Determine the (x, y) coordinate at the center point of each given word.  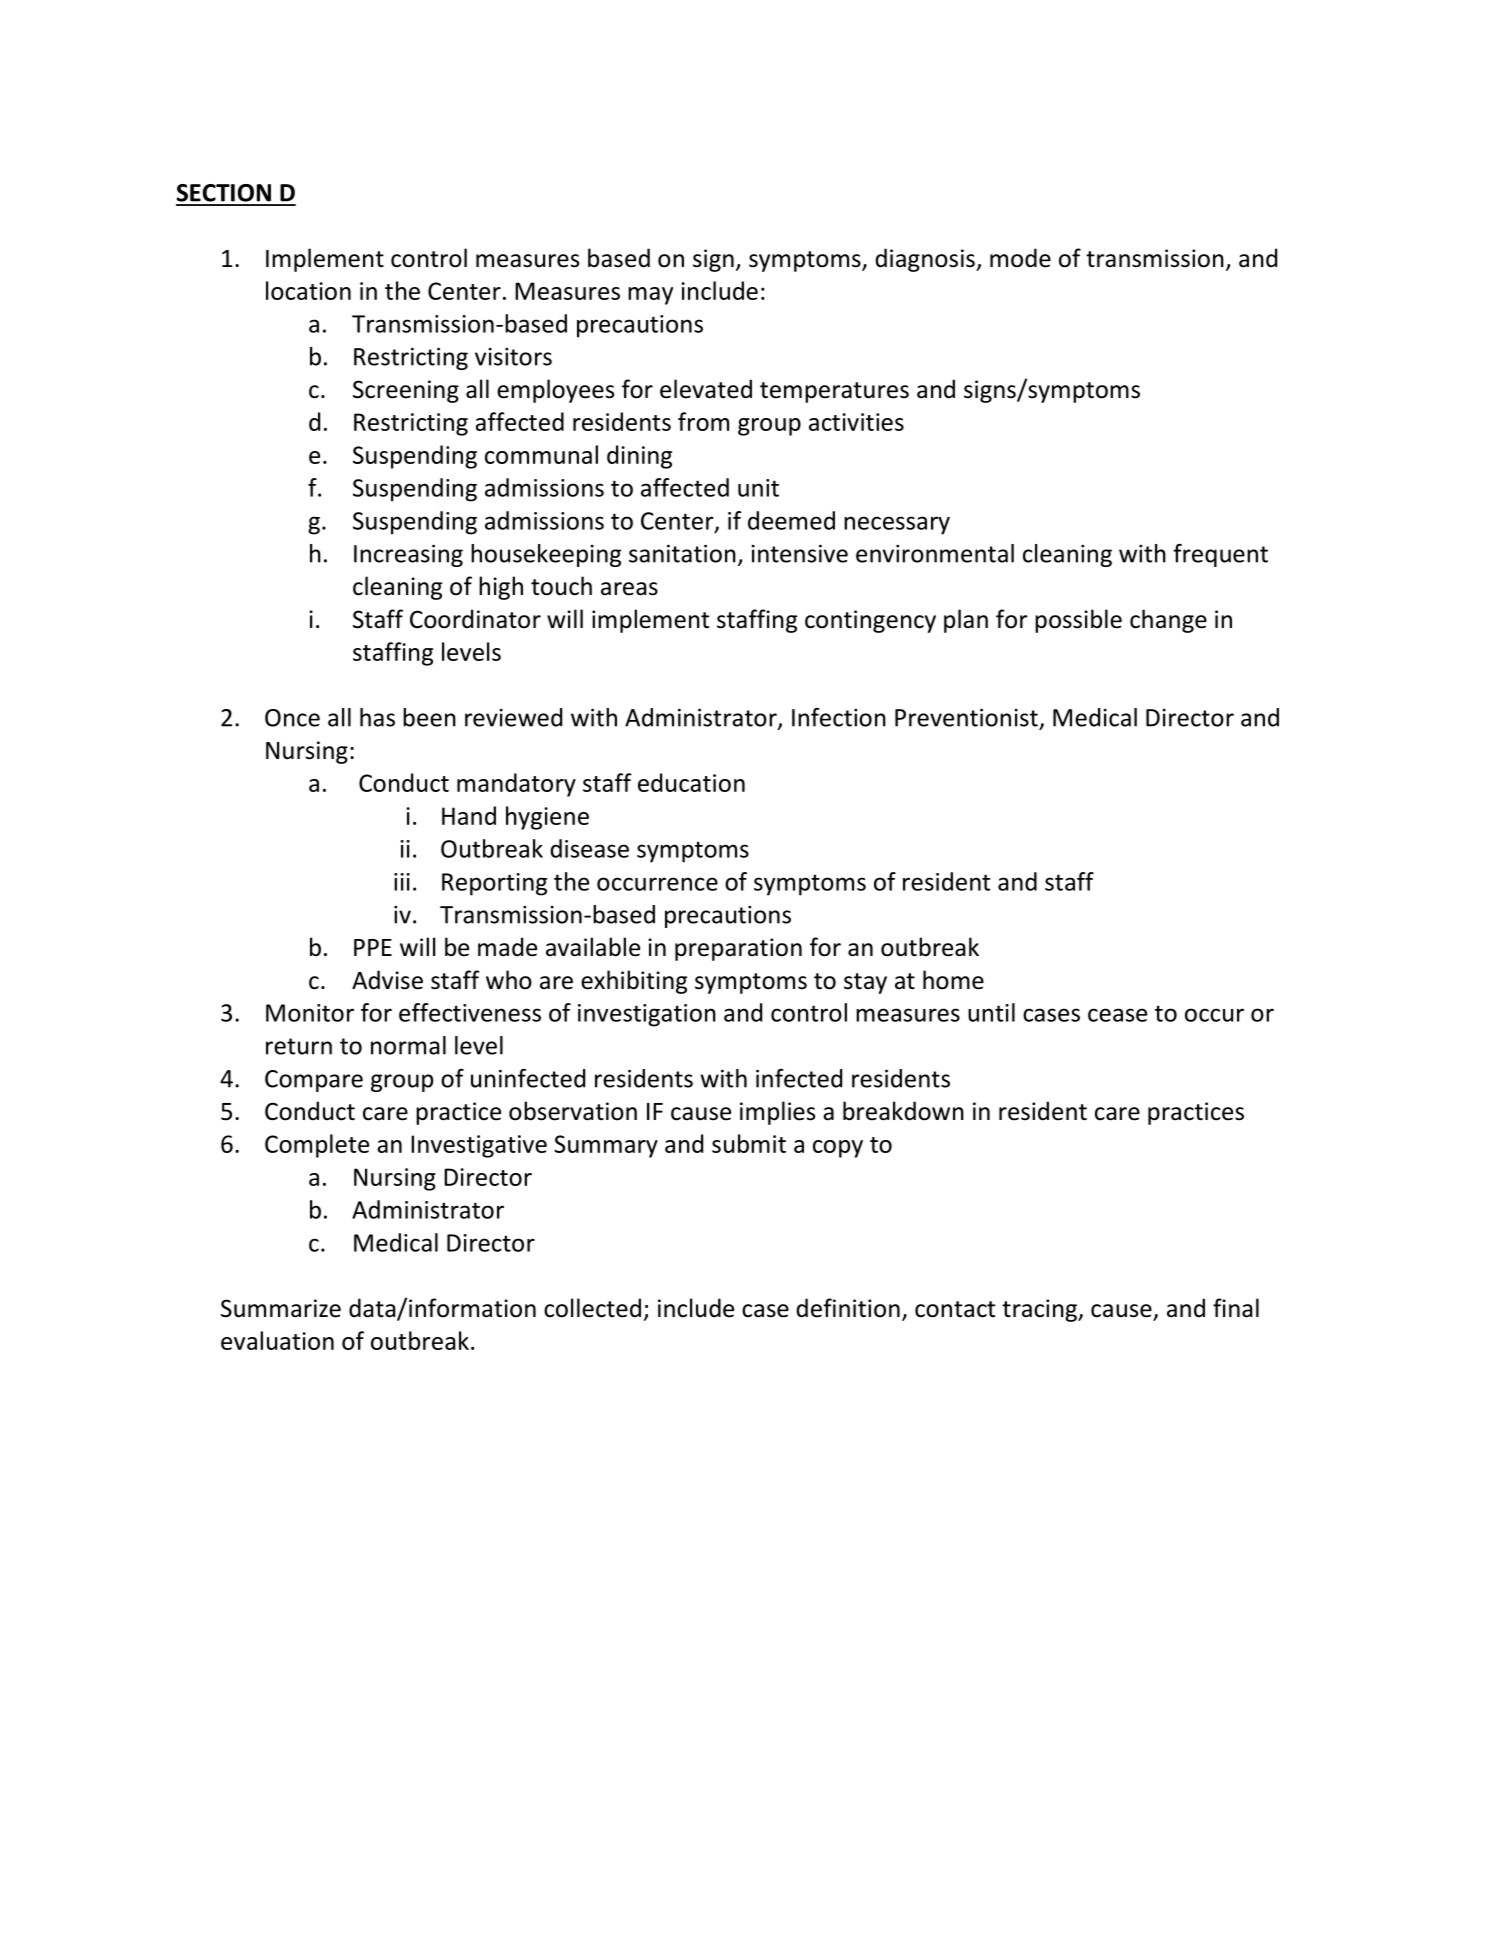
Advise (387, 980)
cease (1117, 1015)
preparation (738, 949)
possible (1078, 621)
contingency (870, 621)
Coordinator (475, 619)
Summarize (281, 1308)
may (650, 296)
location (308, 290)
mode (1020, 258)
